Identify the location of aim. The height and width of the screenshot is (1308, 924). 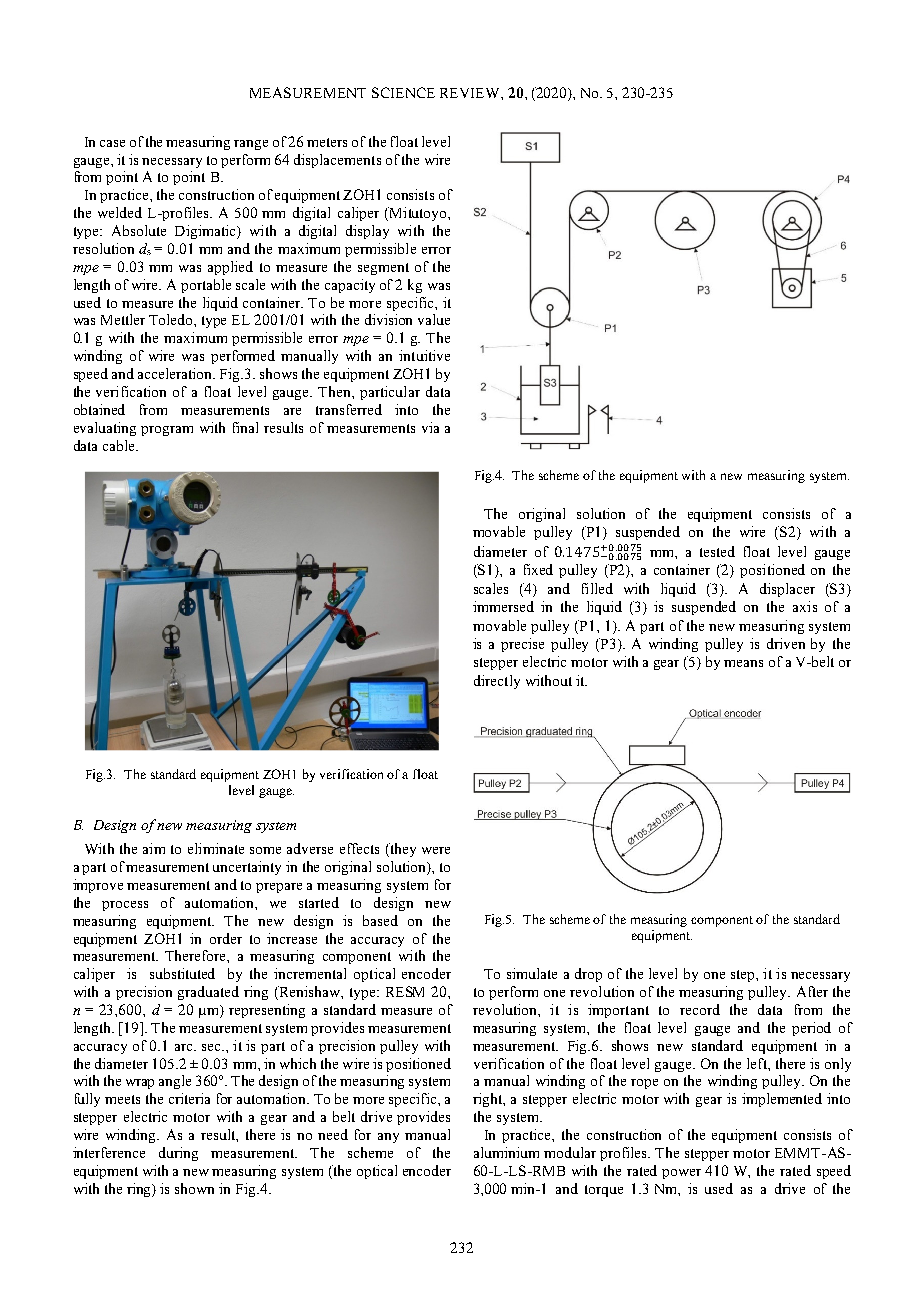
(154, 848).
